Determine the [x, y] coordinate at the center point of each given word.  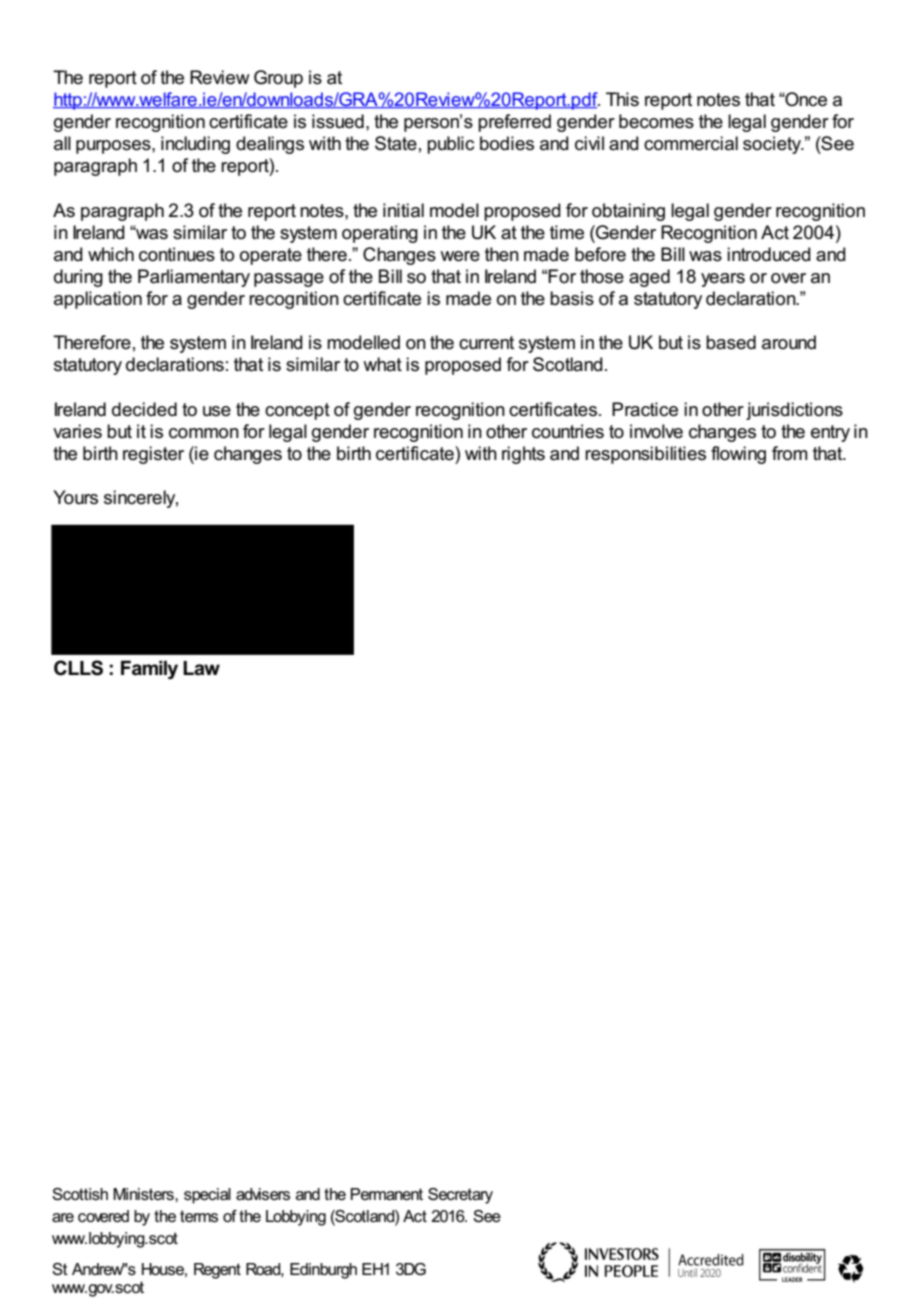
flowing [738, 455]
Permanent [387, 1194]
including [195, 145]
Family [149, 669]
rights [523, 455]
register [153, 455]
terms [199, 1216]
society [773, 145]
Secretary [460, 1196]
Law [201, 668]
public [450, 145]
